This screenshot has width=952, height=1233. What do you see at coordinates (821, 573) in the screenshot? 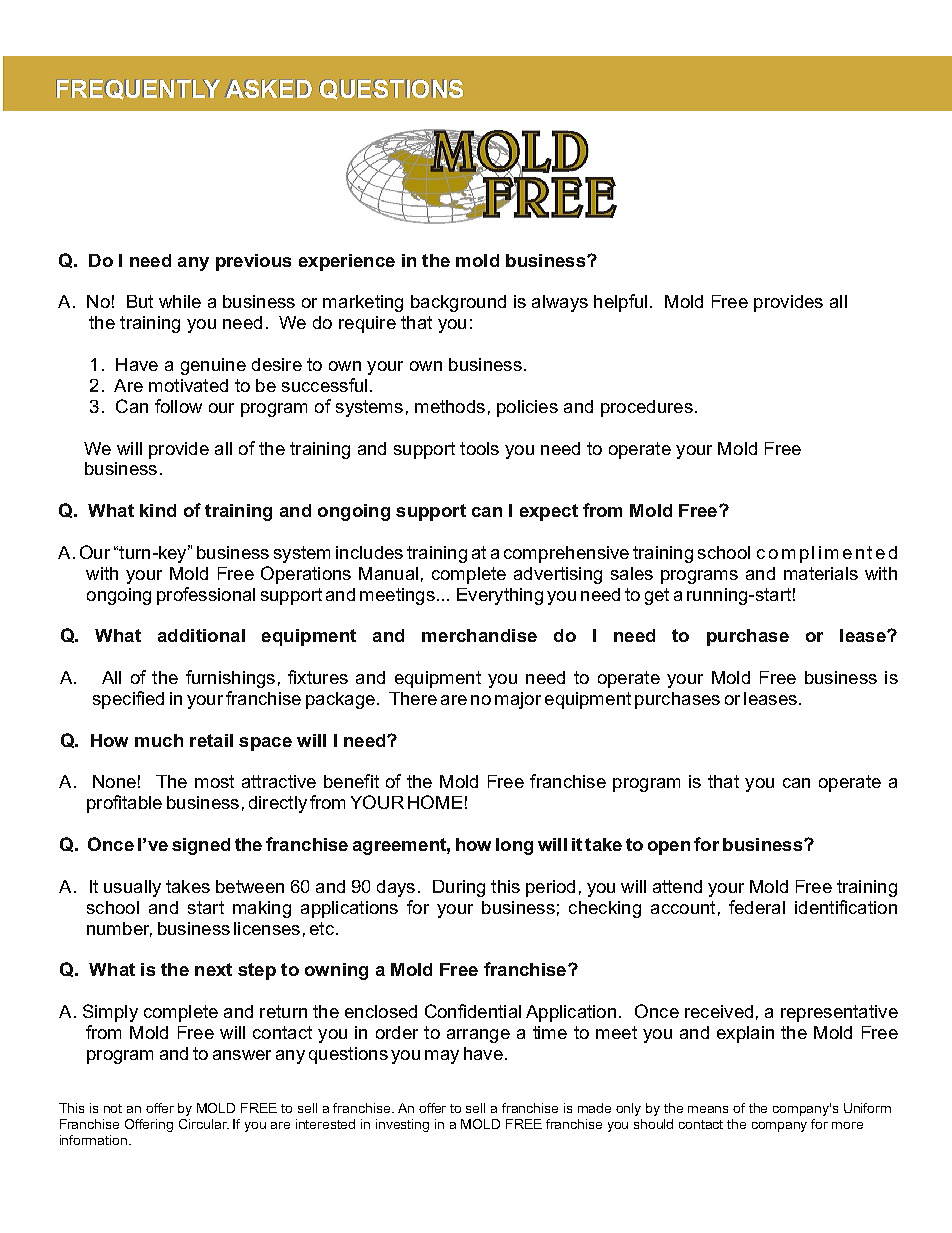
I see `materials` at bounding box center [821, 573].
